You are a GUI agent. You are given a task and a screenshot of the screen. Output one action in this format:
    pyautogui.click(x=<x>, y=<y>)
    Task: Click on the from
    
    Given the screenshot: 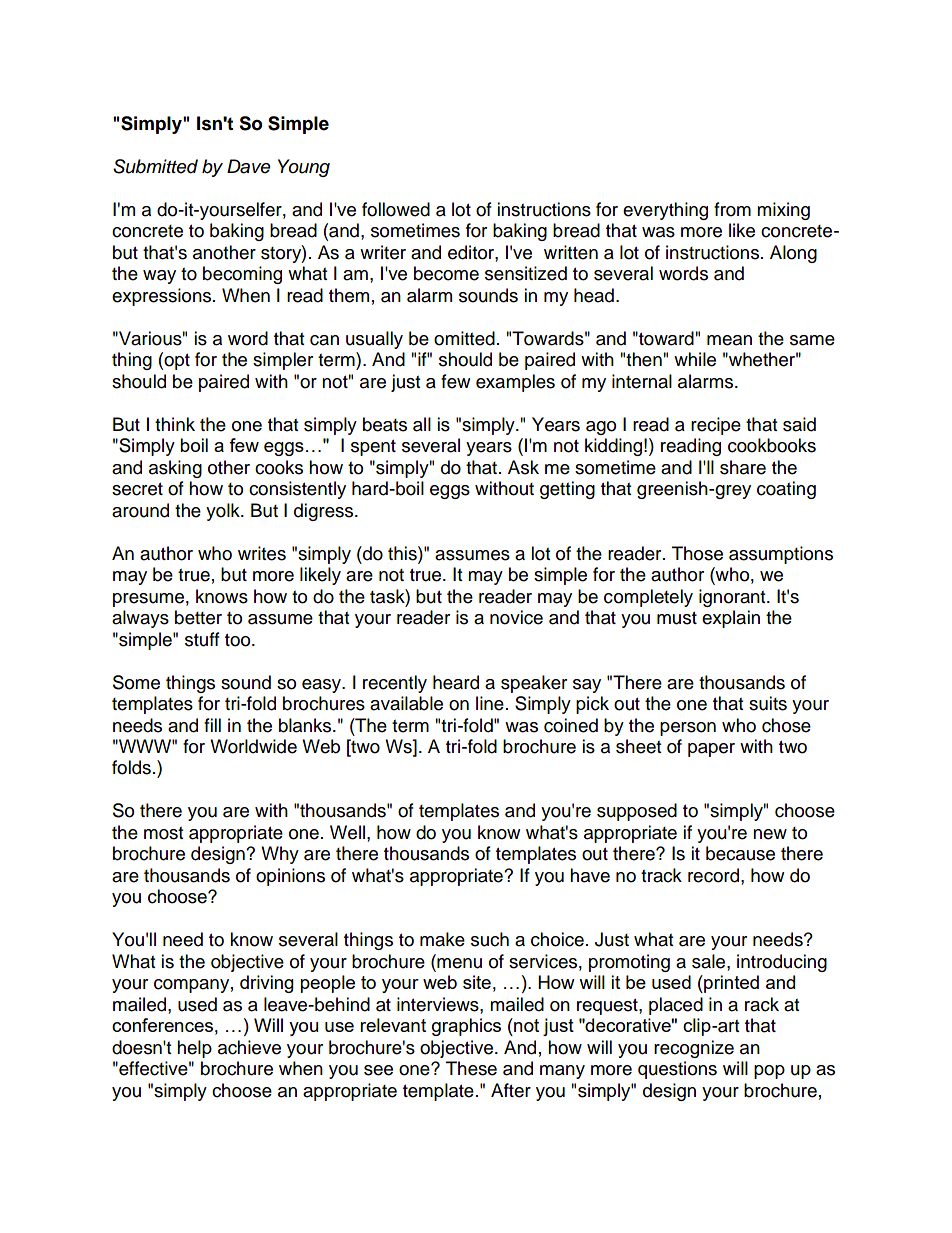 What is the action you would take?
    pyautogui.click(x=732, y=209)
